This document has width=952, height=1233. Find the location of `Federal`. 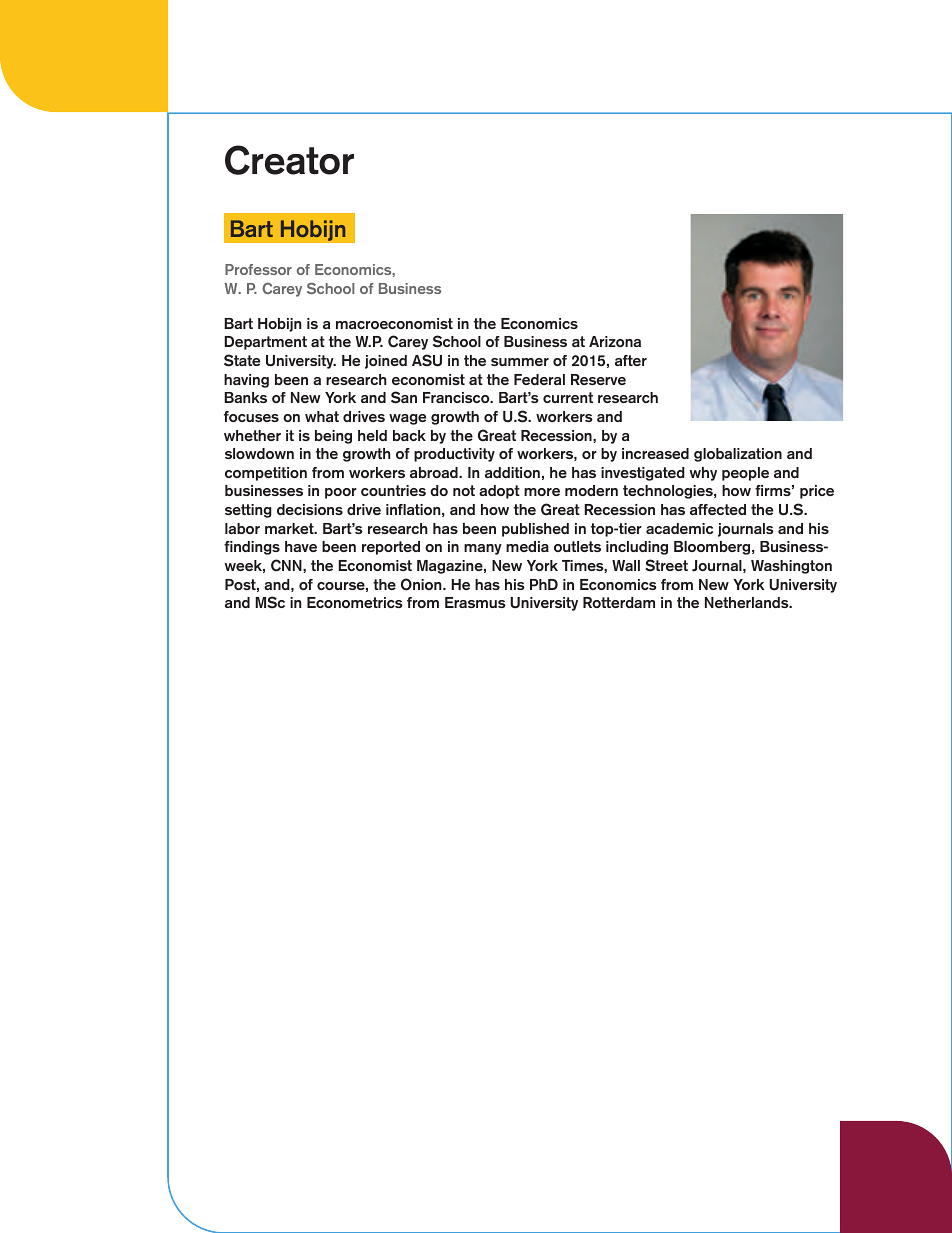

Federal is located at coordinates (539, 379).
